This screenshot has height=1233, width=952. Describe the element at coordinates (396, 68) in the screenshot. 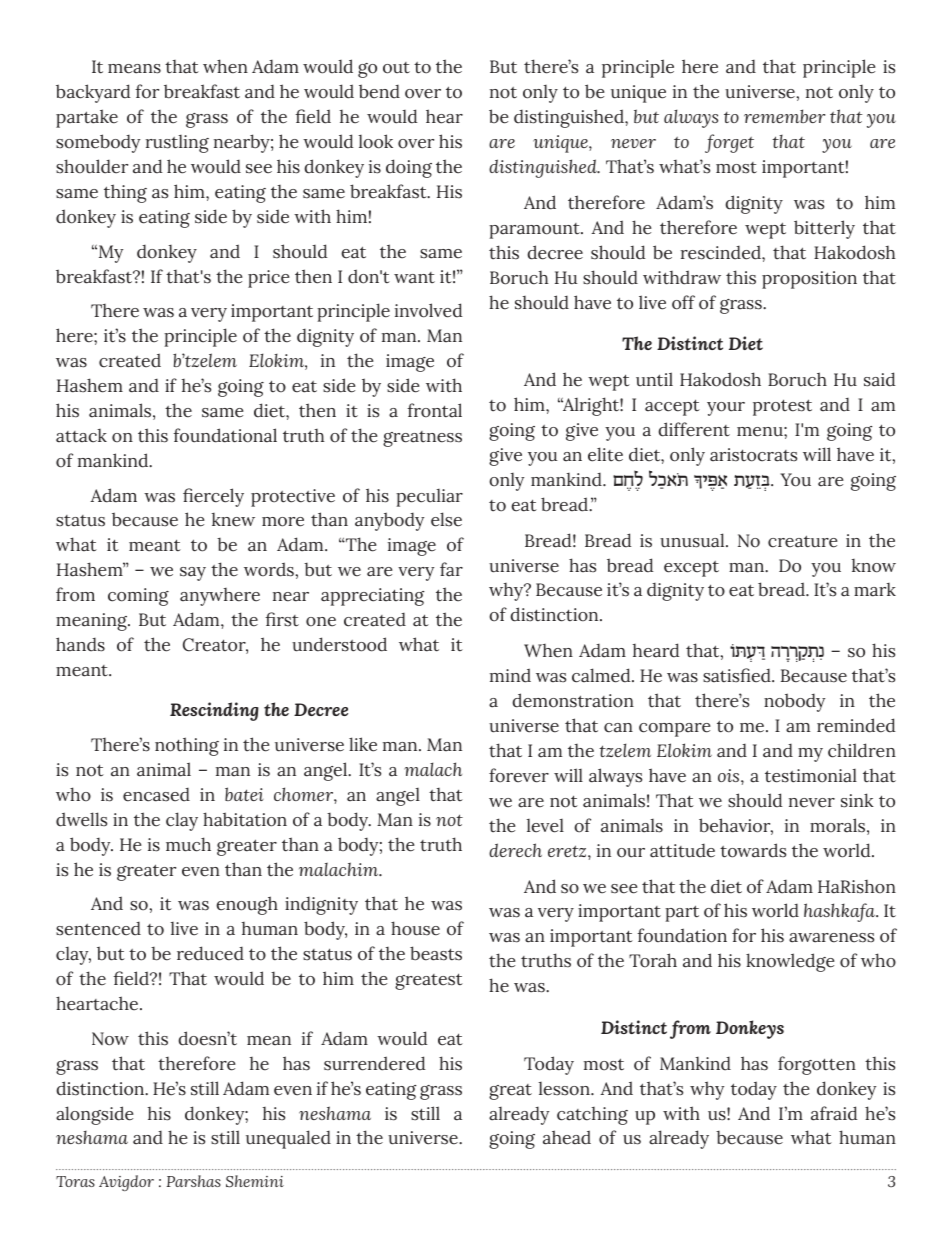

I see `out` at that location.
